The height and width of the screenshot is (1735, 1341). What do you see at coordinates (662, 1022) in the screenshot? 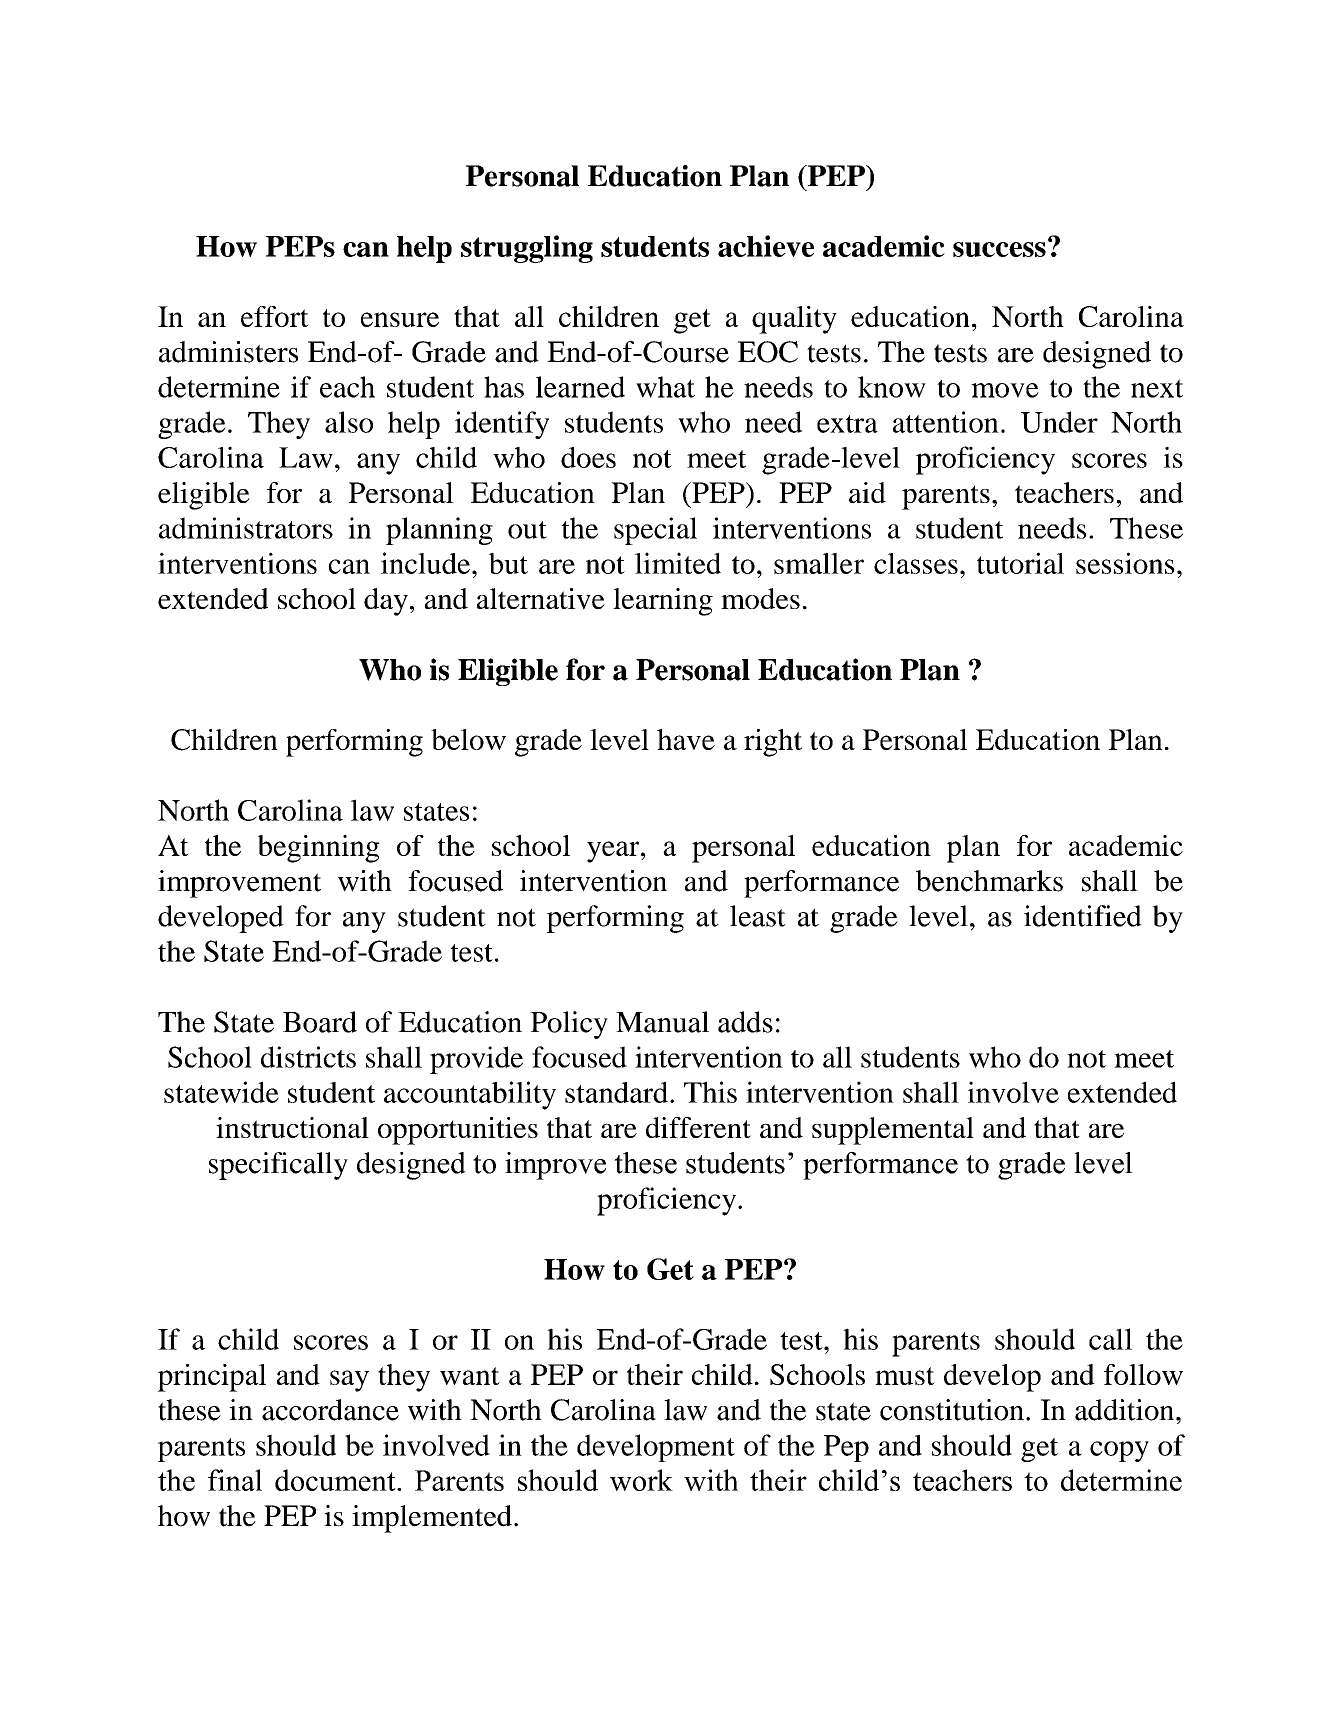
I see `Manual` at bounding box center [662, 1022].
